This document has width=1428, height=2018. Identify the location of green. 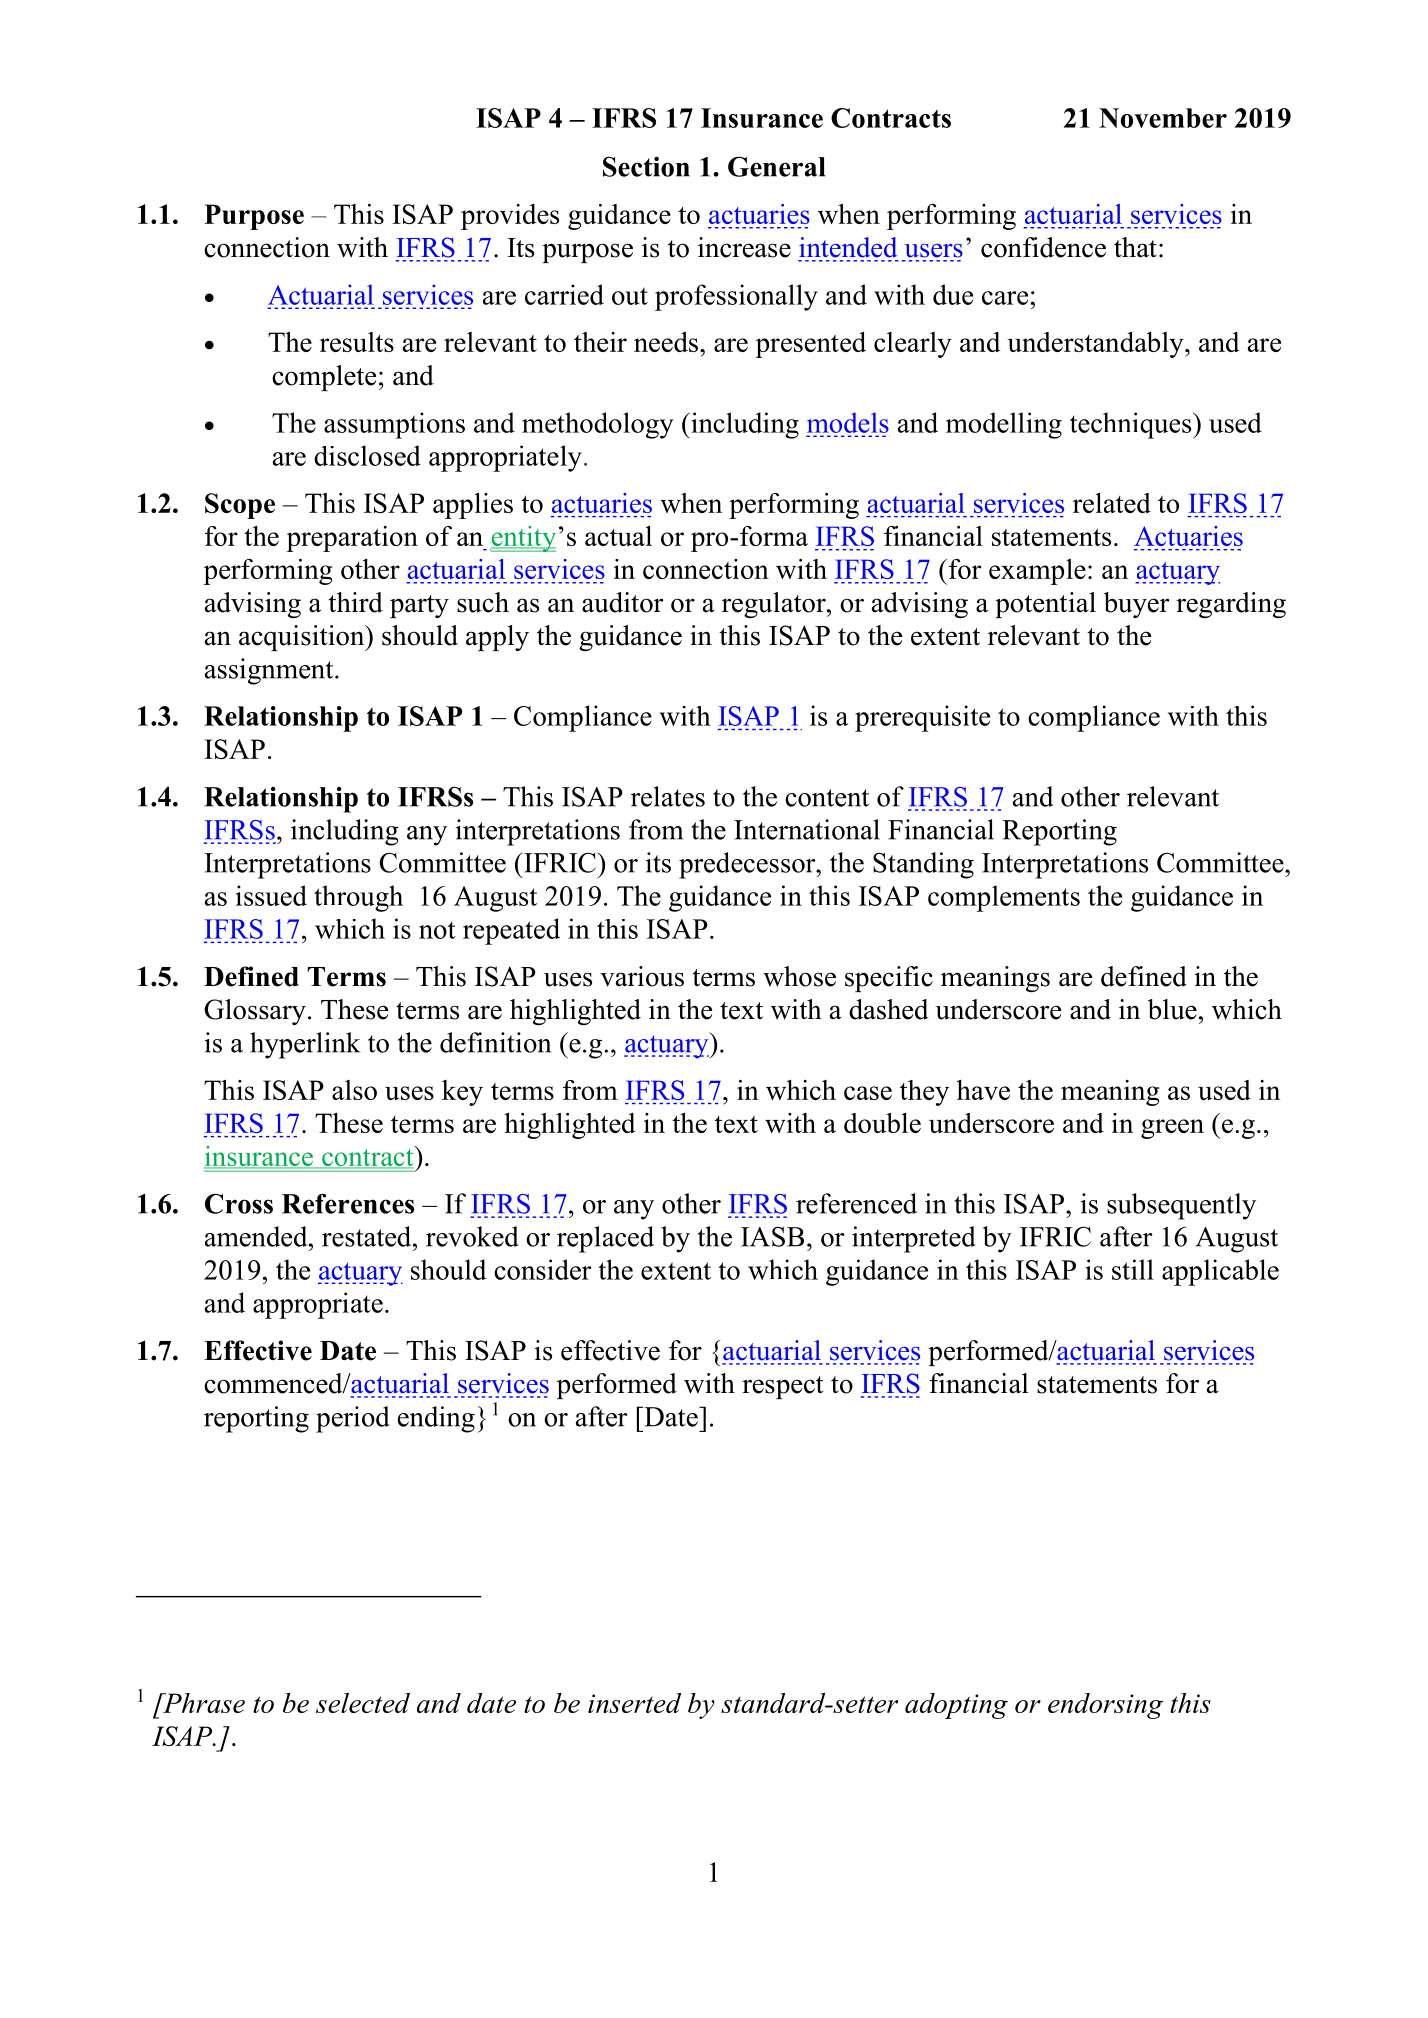
(1172, 1129).
